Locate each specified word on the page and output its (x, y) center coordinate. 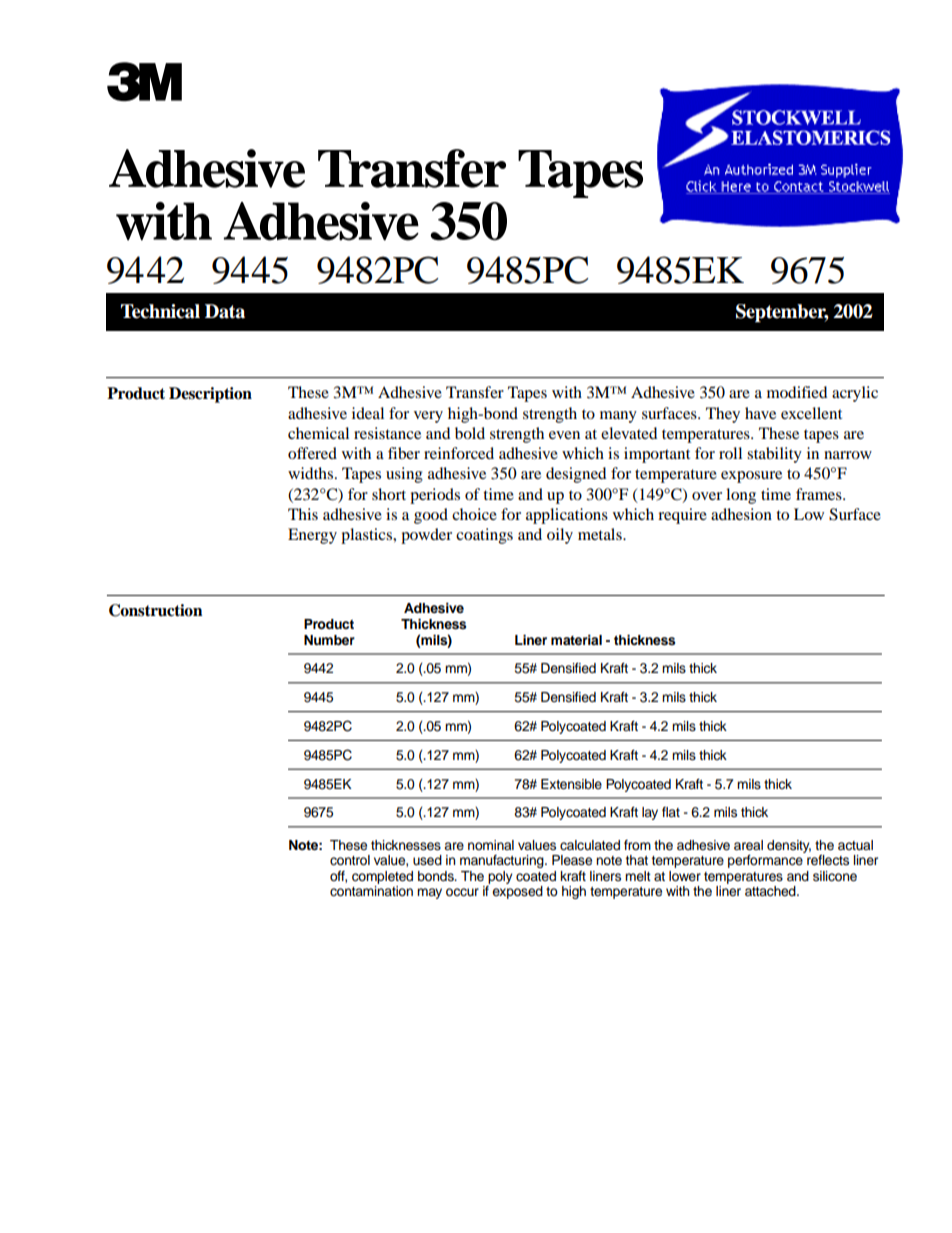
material (576, 640)
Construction (156, 610)
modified (797, 392)
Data (225, 311)
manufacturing (503, 861)
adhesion (741, 514)
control (350, 860)
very (428, 417)
